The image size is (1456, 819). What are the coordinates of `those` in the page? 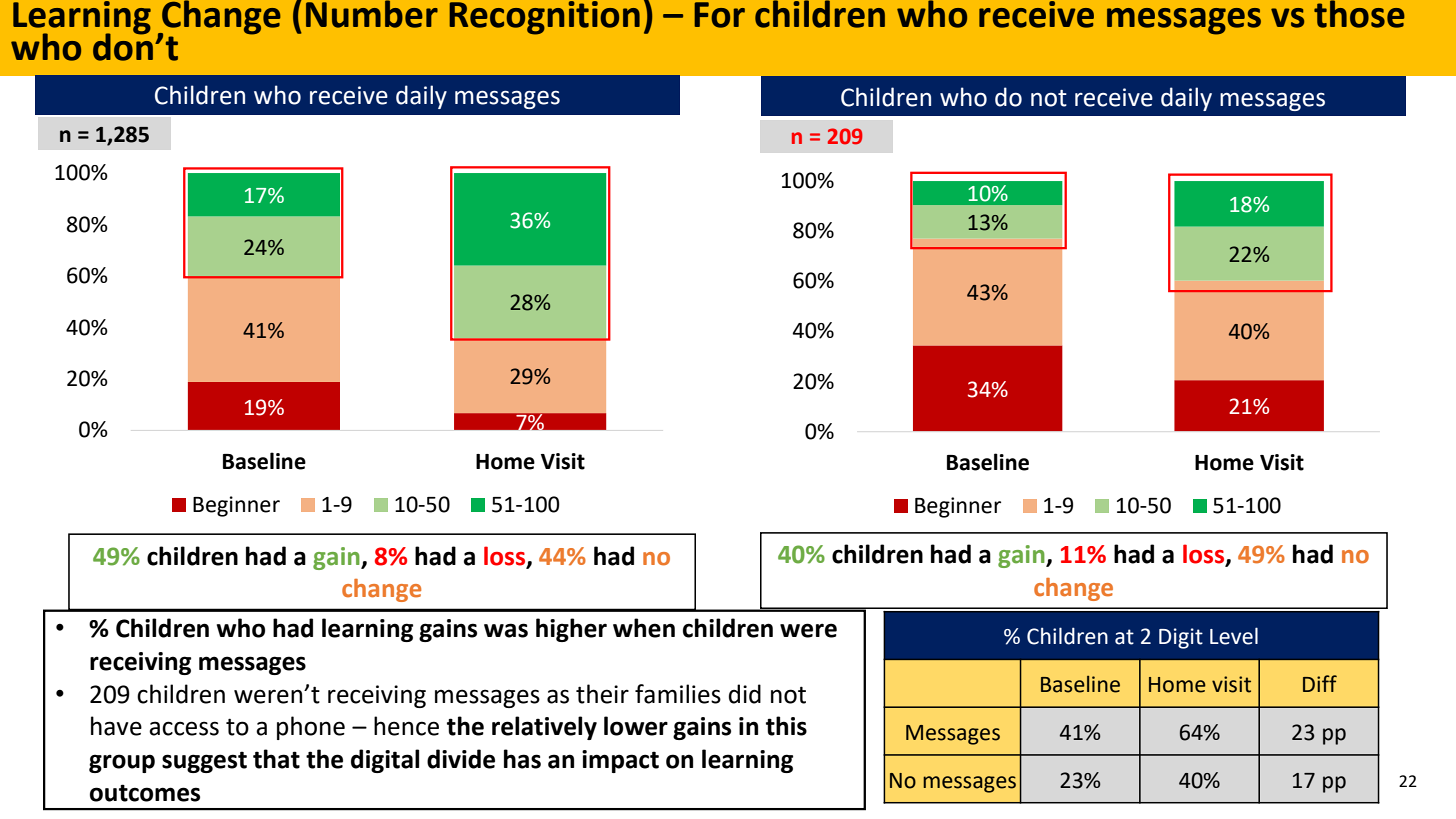 It's located at (1359, 14).
